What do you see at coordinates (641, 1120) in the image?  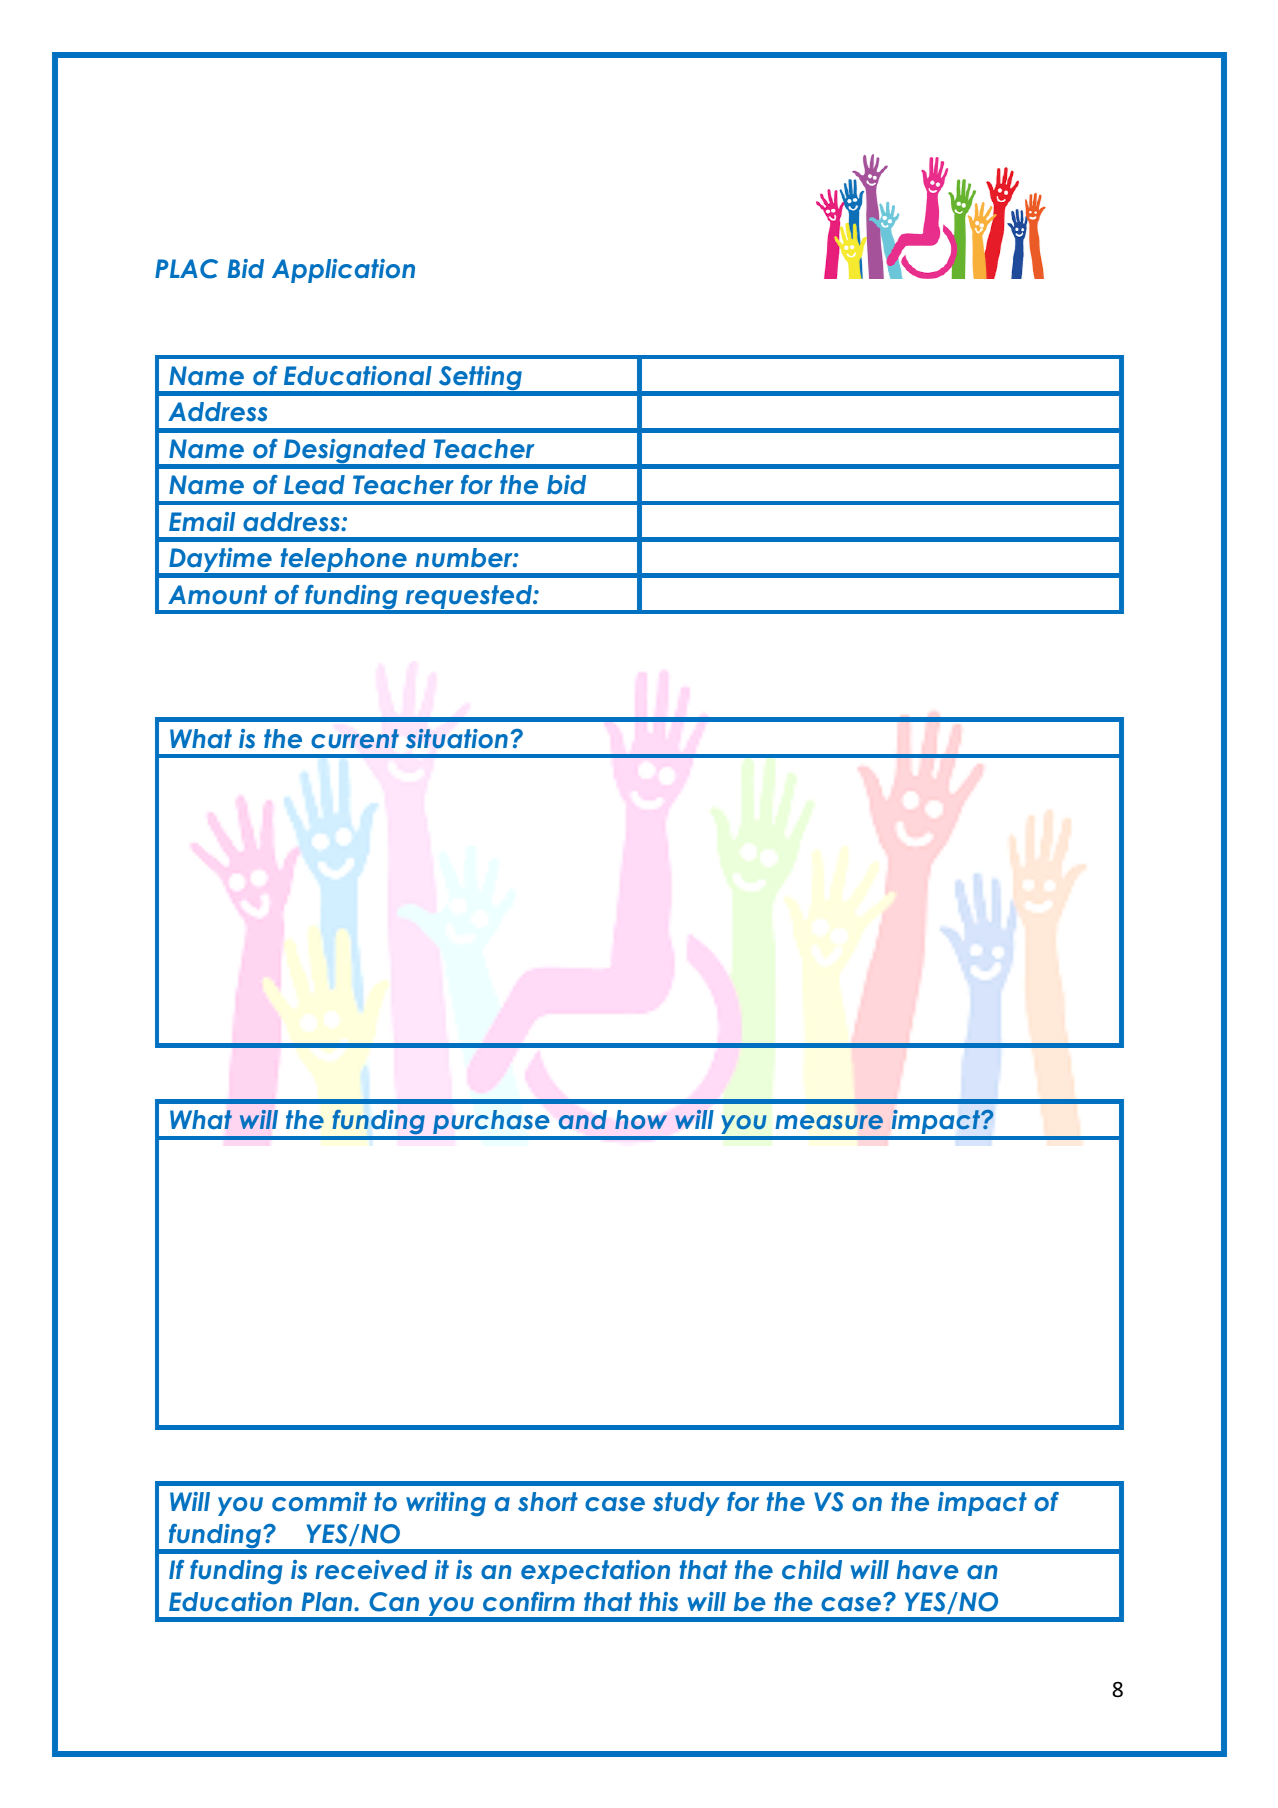 I see `how` at bounding box center [641, 1120].
